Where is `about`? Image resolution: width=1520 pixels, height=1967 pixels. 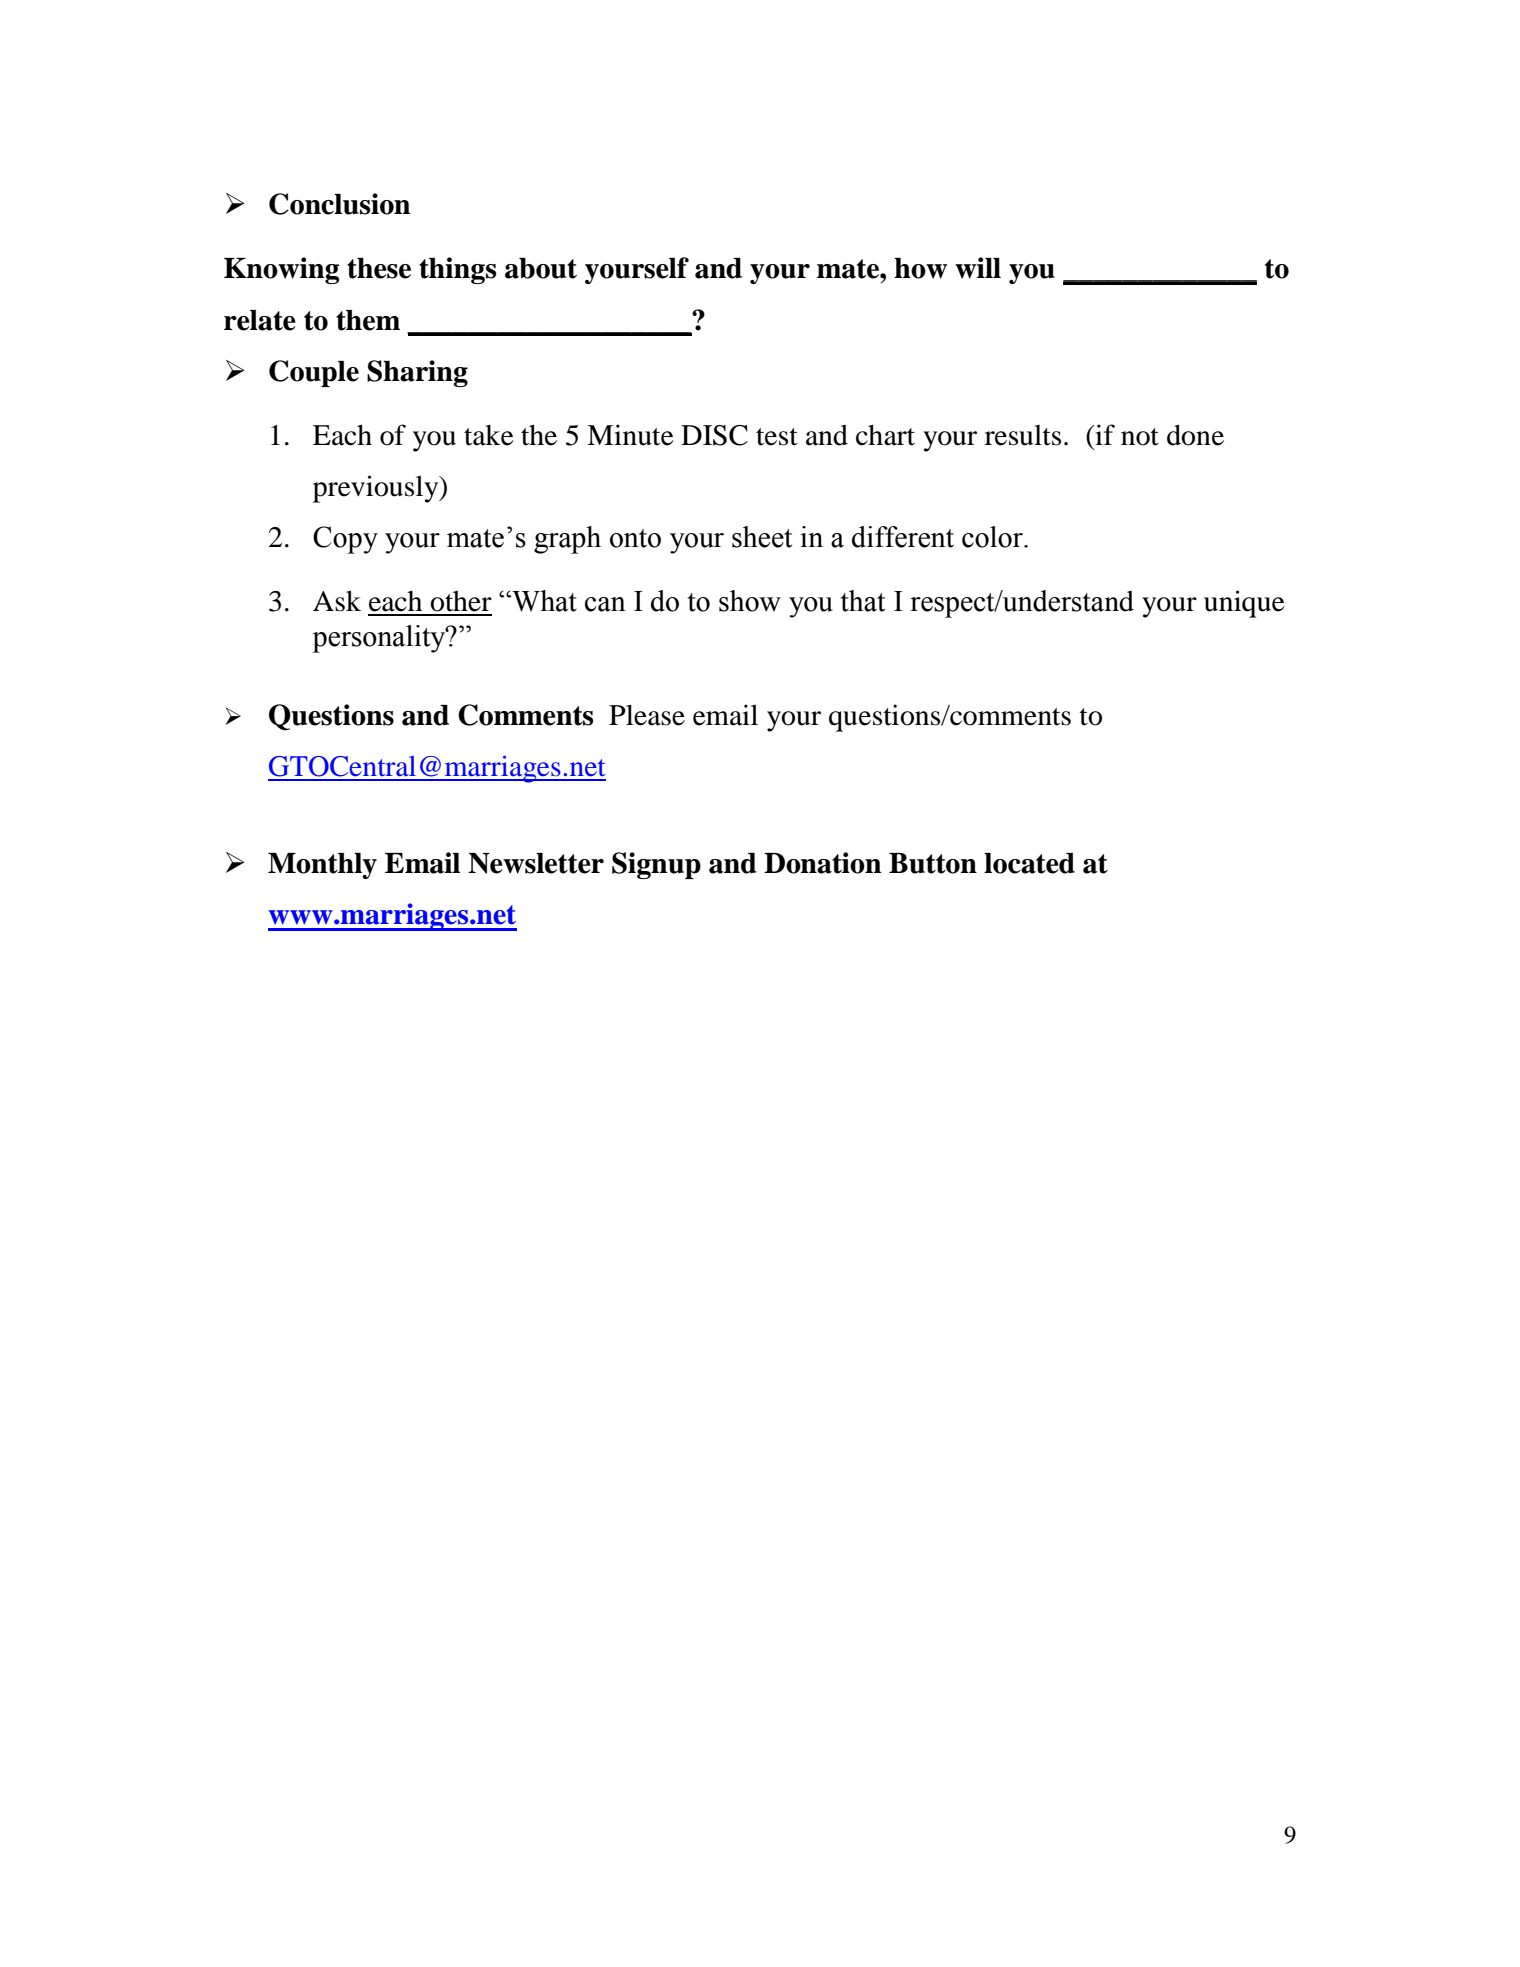
about is located at coordinates (541, 268).
